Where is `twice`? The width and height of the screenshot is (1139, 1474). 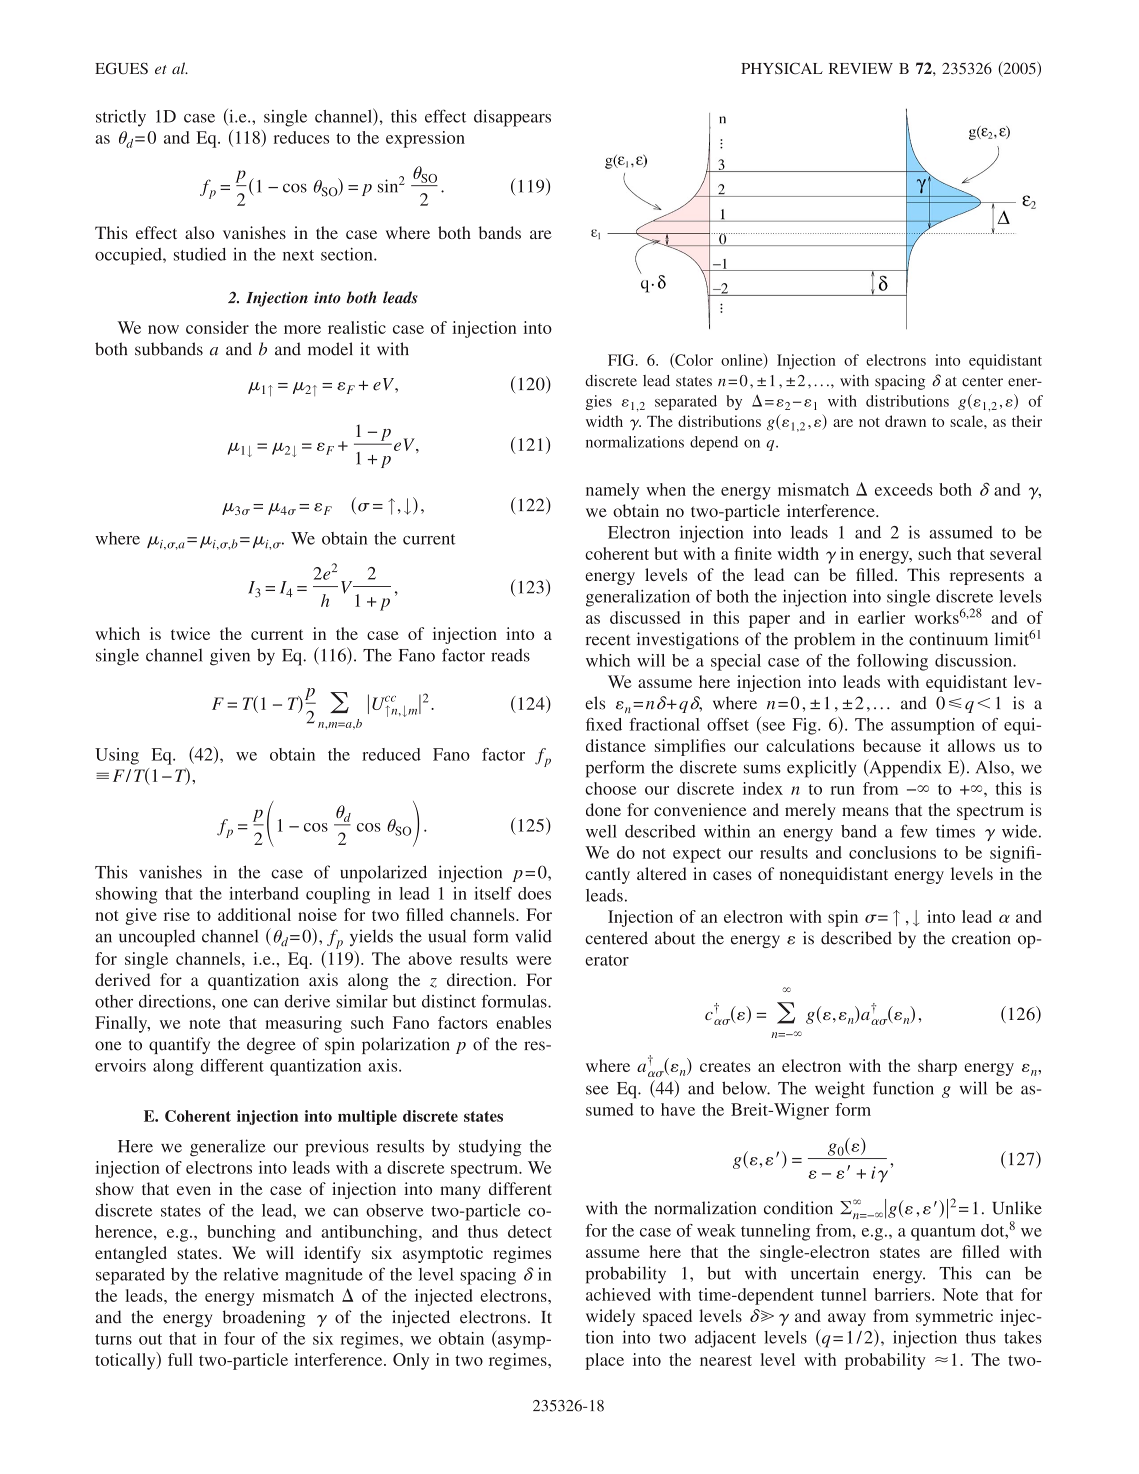
twice is located at coordinates (190, 633).
